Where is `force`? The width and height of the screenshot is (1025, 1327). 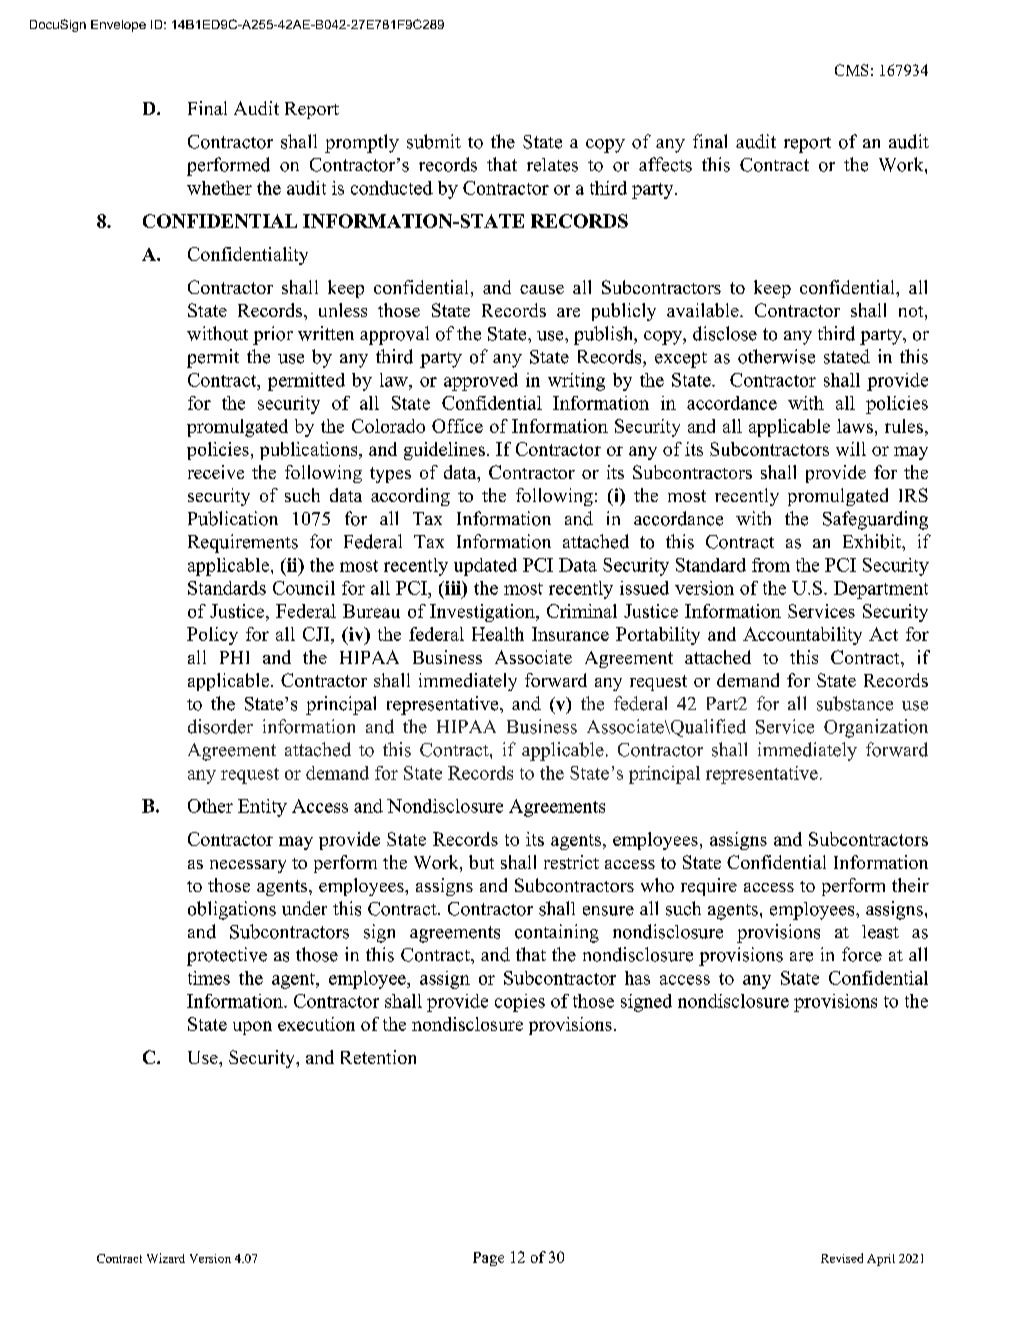 force is located at coordinates (862, 954).
